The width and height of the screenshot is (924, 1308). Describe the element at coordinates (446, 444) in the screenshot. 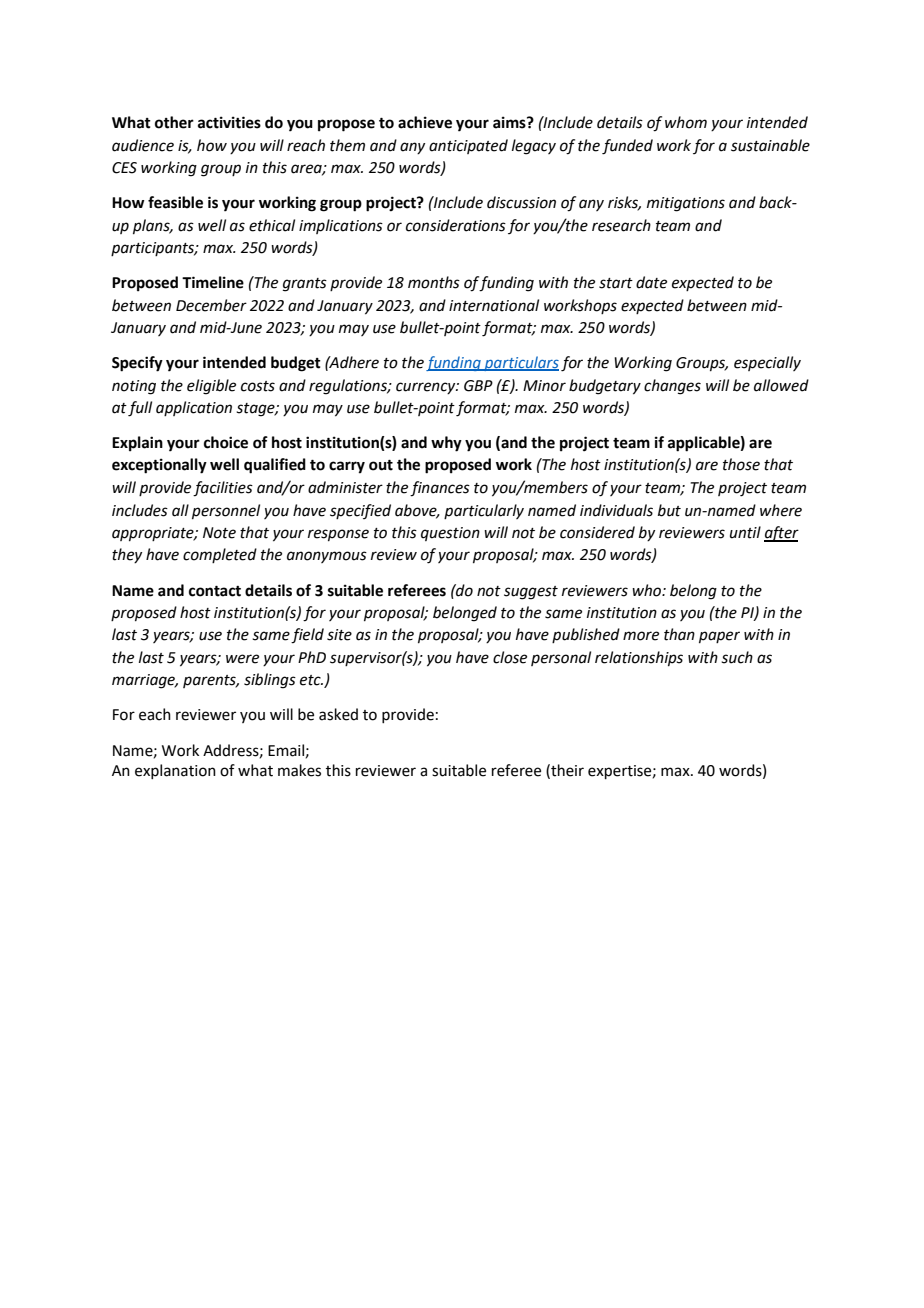

I see `why` at that location.
